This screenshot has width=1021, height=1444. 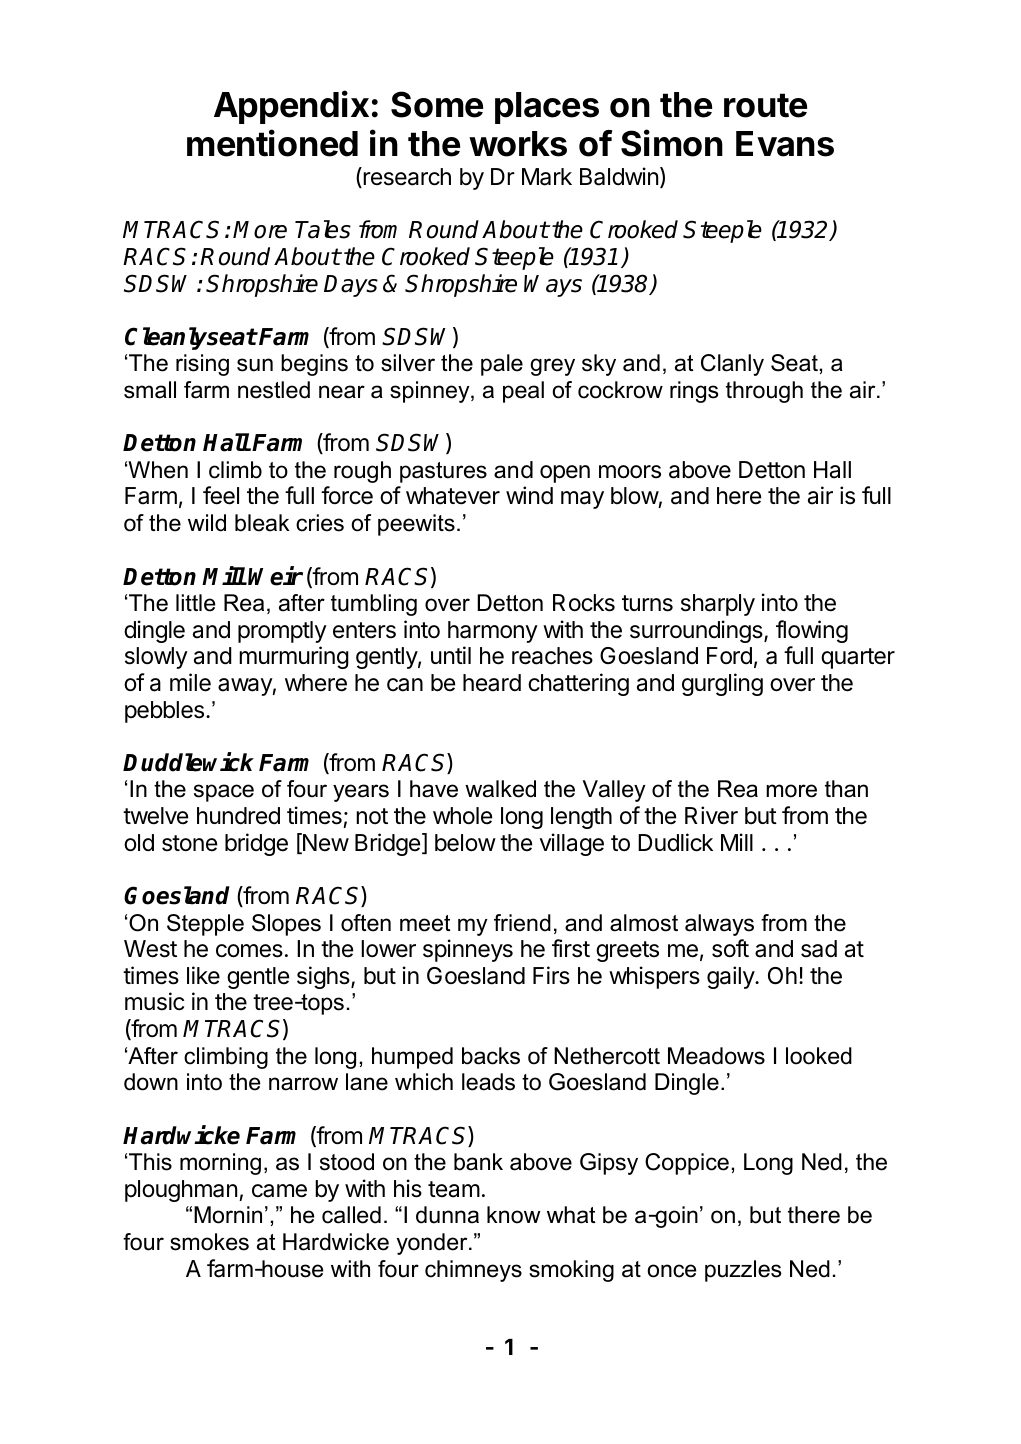 I want to click on heard, so click(x=492, y=683).
